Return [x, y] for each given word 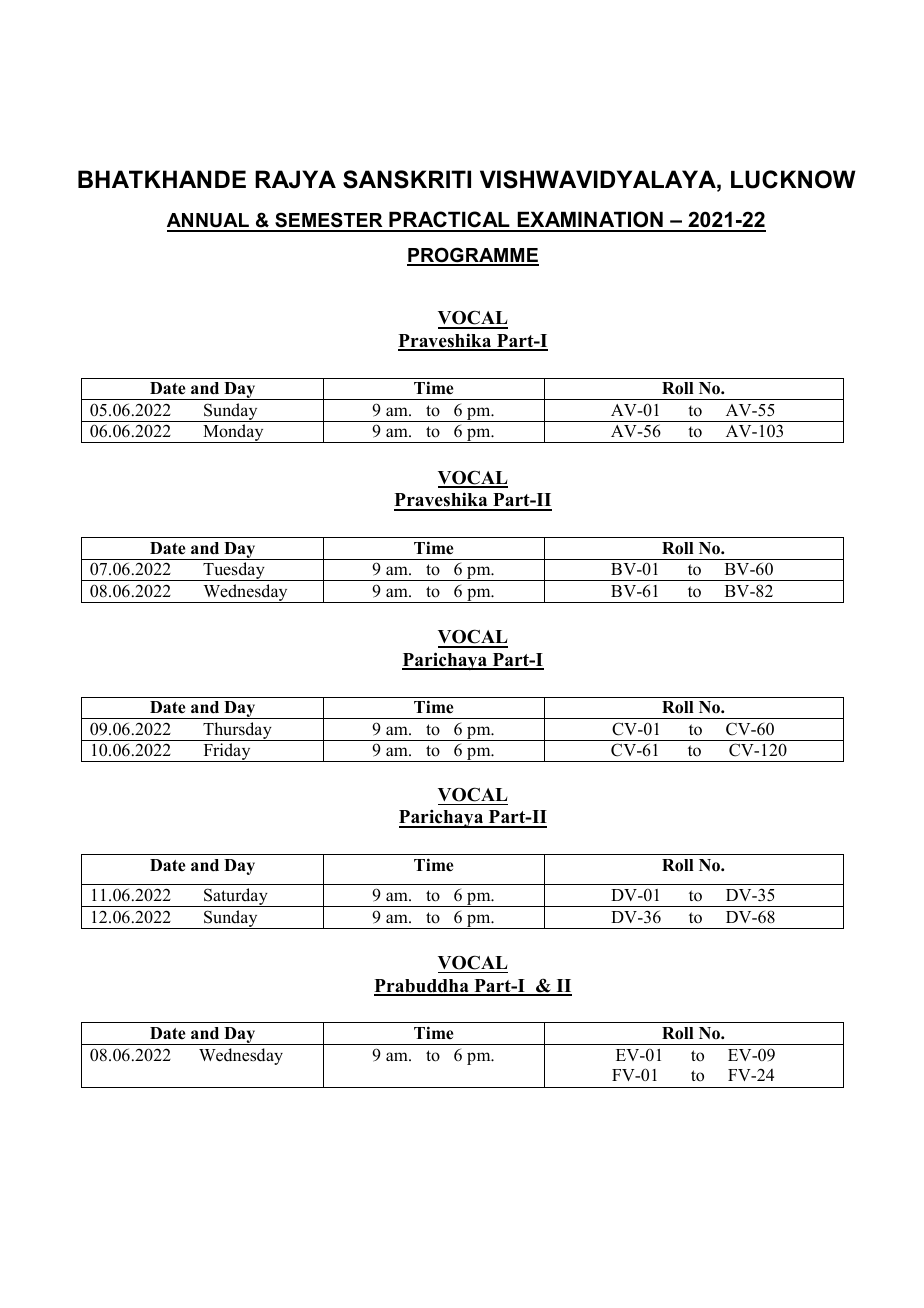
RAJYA [295, 179]
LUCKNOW [793, 179]
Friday [227, 752]
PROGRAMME [473, 256]
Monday [233, 433]
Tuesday [234, 571]
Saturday [236, 897]
